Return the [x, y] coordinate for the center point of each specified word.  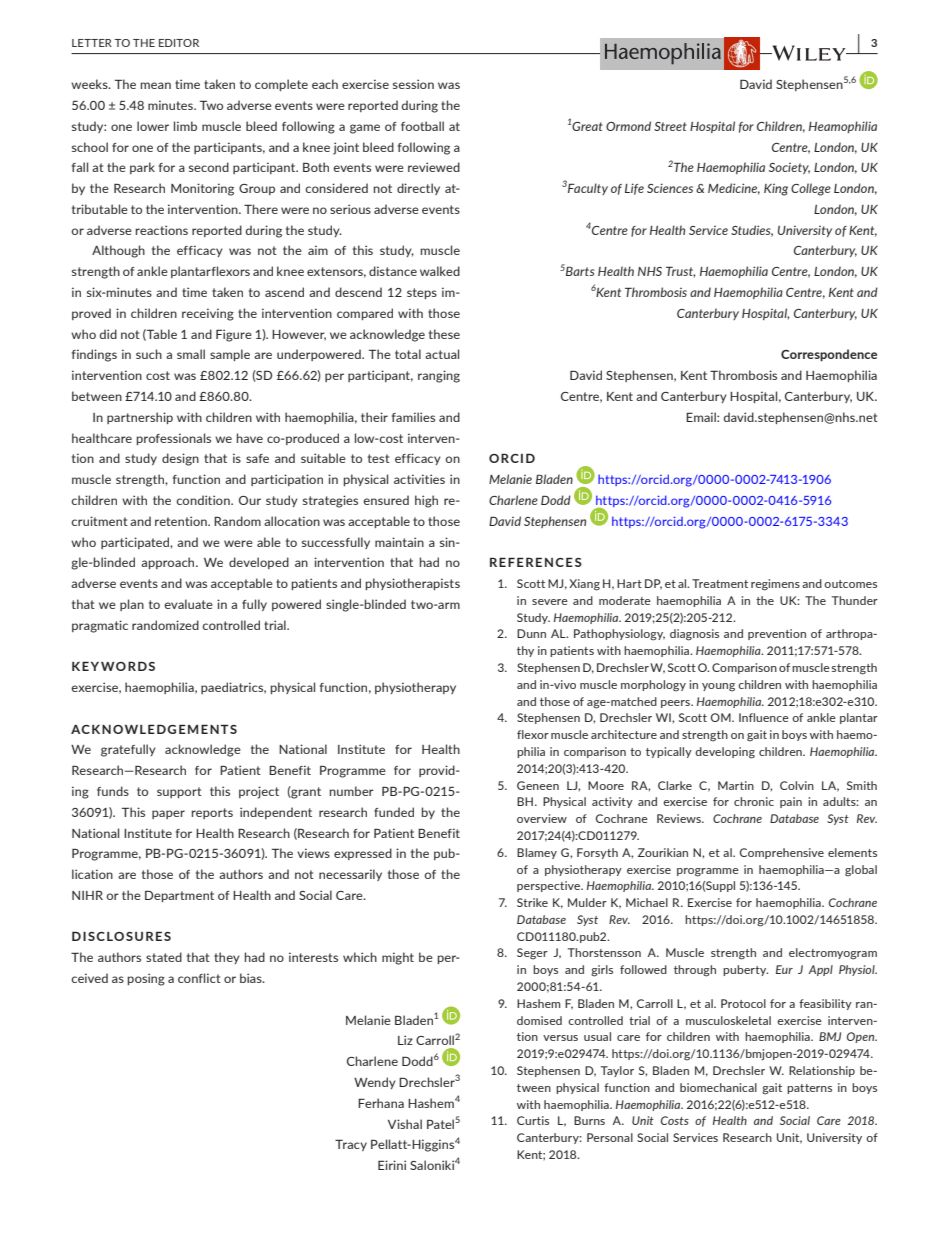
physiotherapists [413, 584]
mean [156, 85]
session [413, 84]
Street [670, 126]
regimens [775, 585]
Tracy [351, 1145]
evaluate [188, 604]
